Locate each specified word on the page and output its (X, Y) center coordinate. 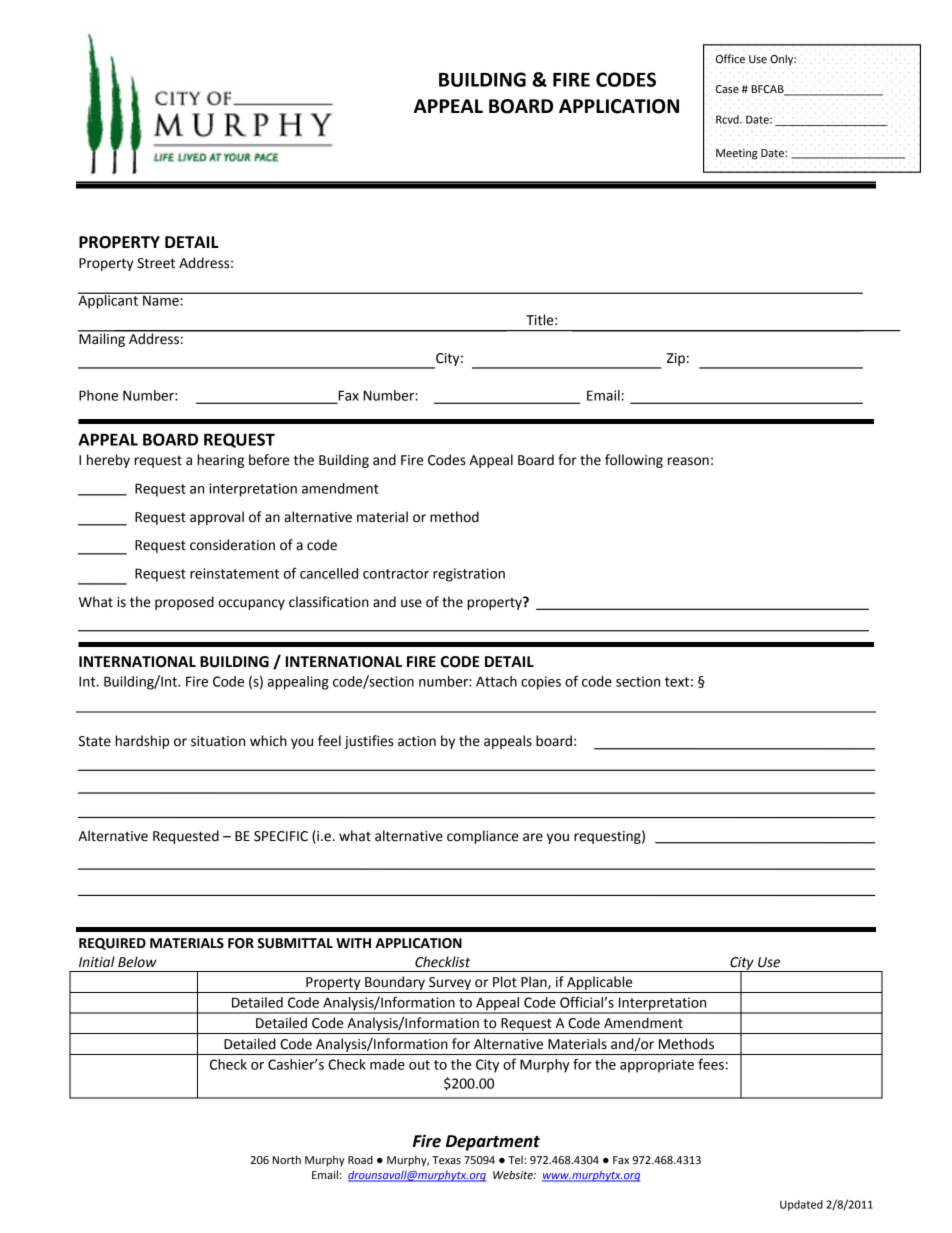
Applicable (599, 983)
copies (541, 683)
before (269, 460)
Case (727, 89)
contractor (396, 574)
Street (156, 263)
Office (730, 59)
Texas (446, 1160)
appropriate (657, 1066)
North (287, 1159)
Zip (676, 359)
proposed (184, 603)
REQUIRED (112, 944)
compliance (482, 837)
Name (161, 299)
